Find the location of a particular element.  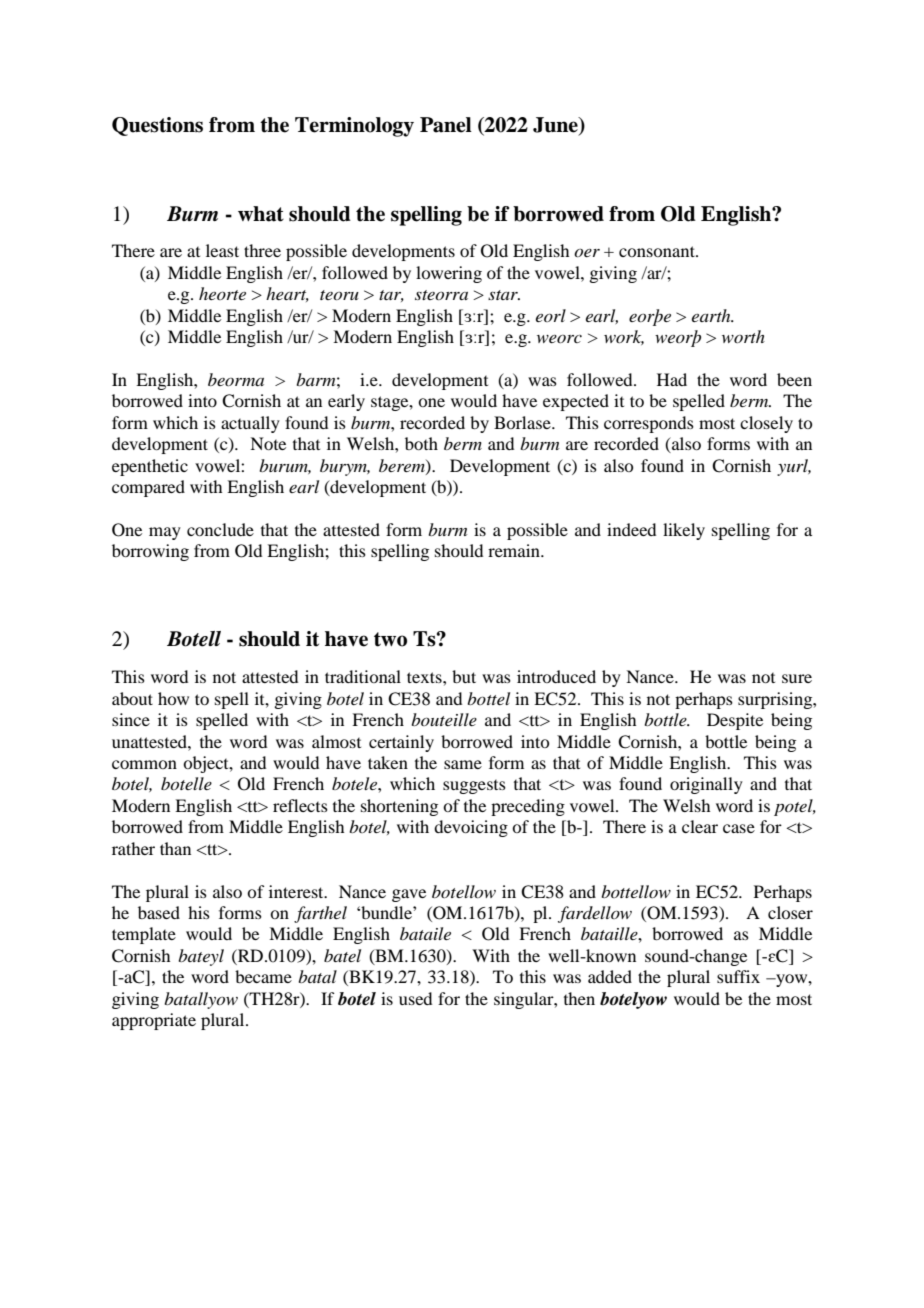

star is located at coordinates (504, 295).
